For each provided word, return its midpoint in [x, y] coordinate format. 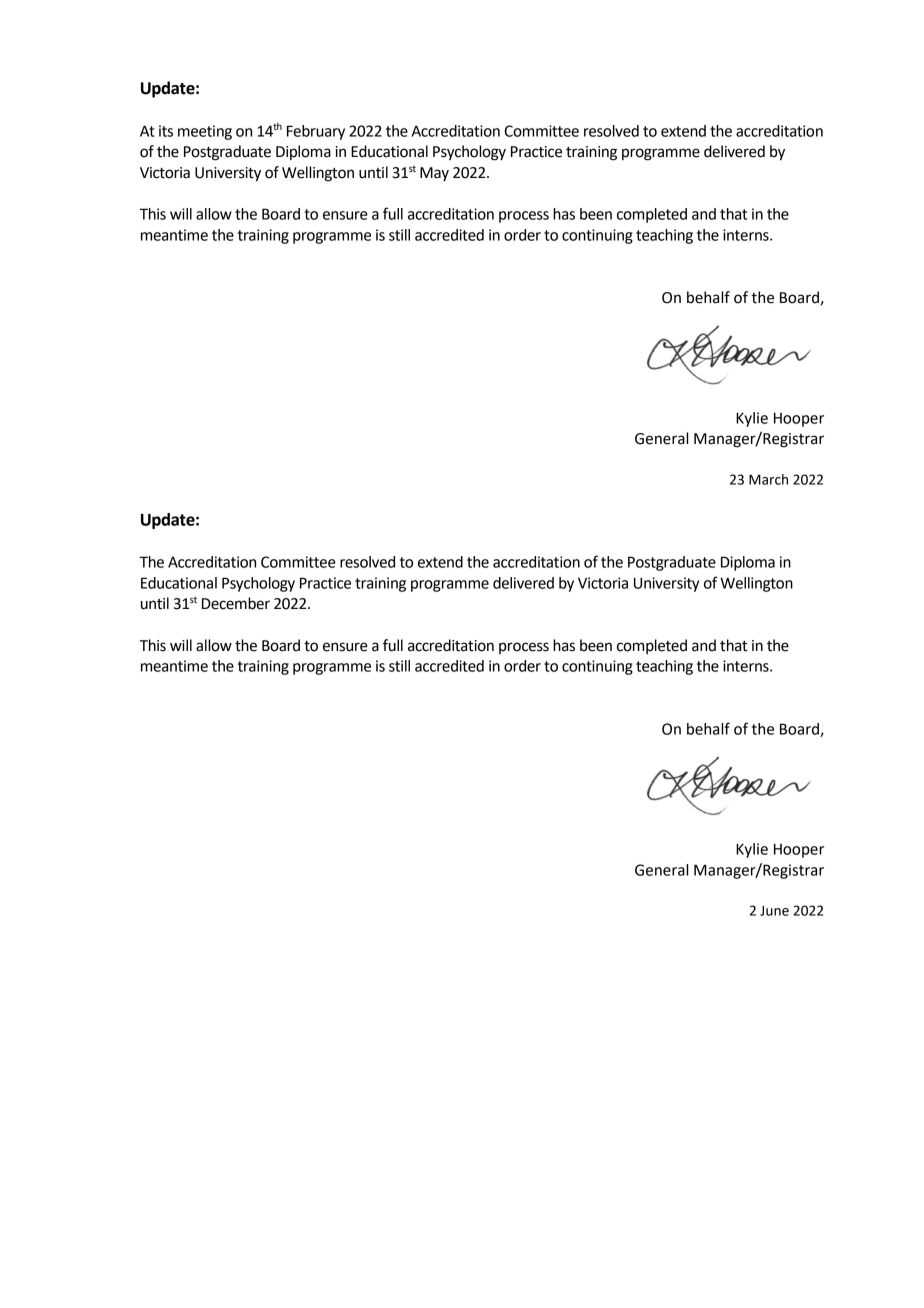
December [236, 603]
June [774, 911]
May [434, 174]
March [768, 479]
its [166, 131]
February [316, 132]
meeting [205, 132]
